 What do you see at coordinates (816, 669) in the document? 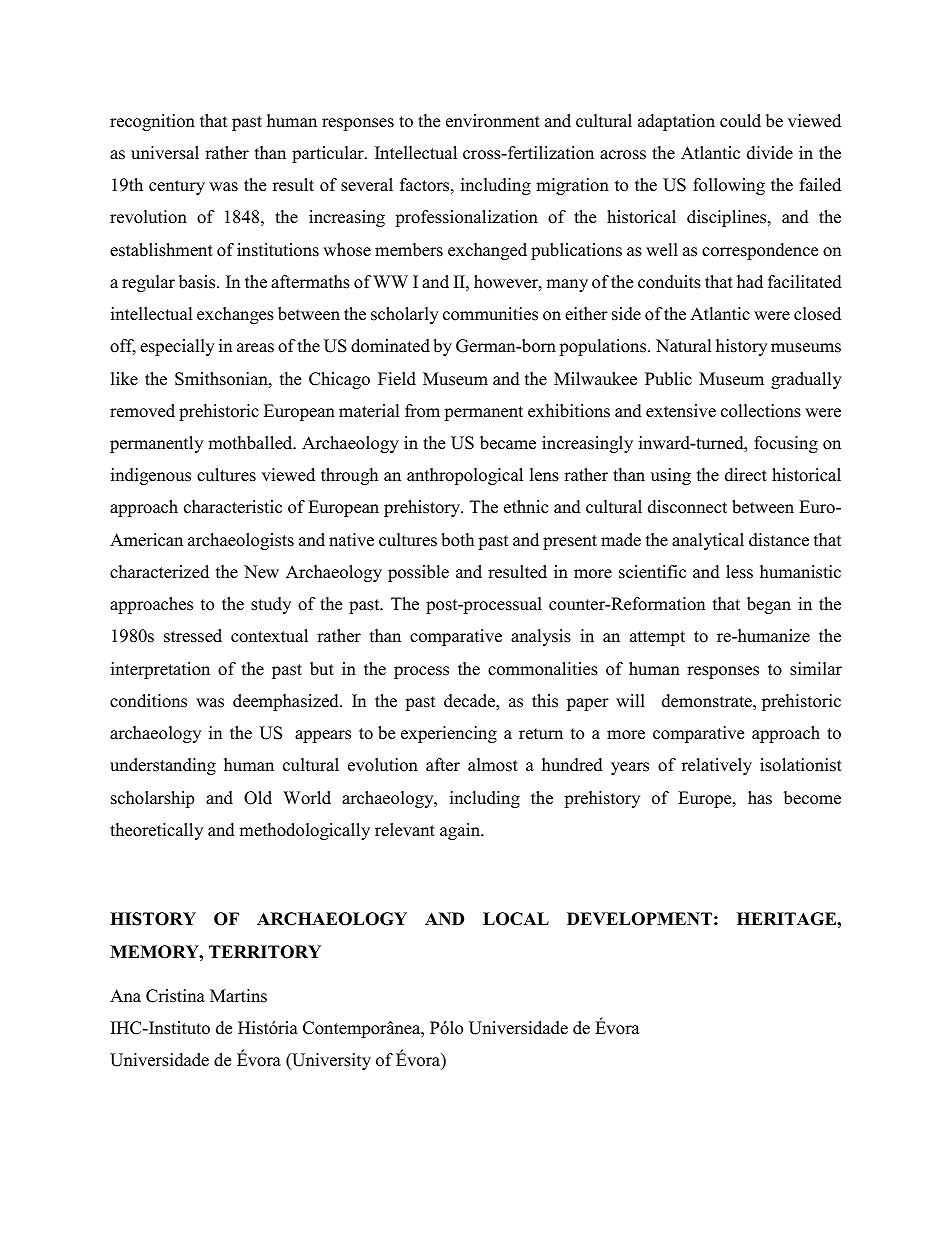
I see `similar` at bounding box center [816, 669].
